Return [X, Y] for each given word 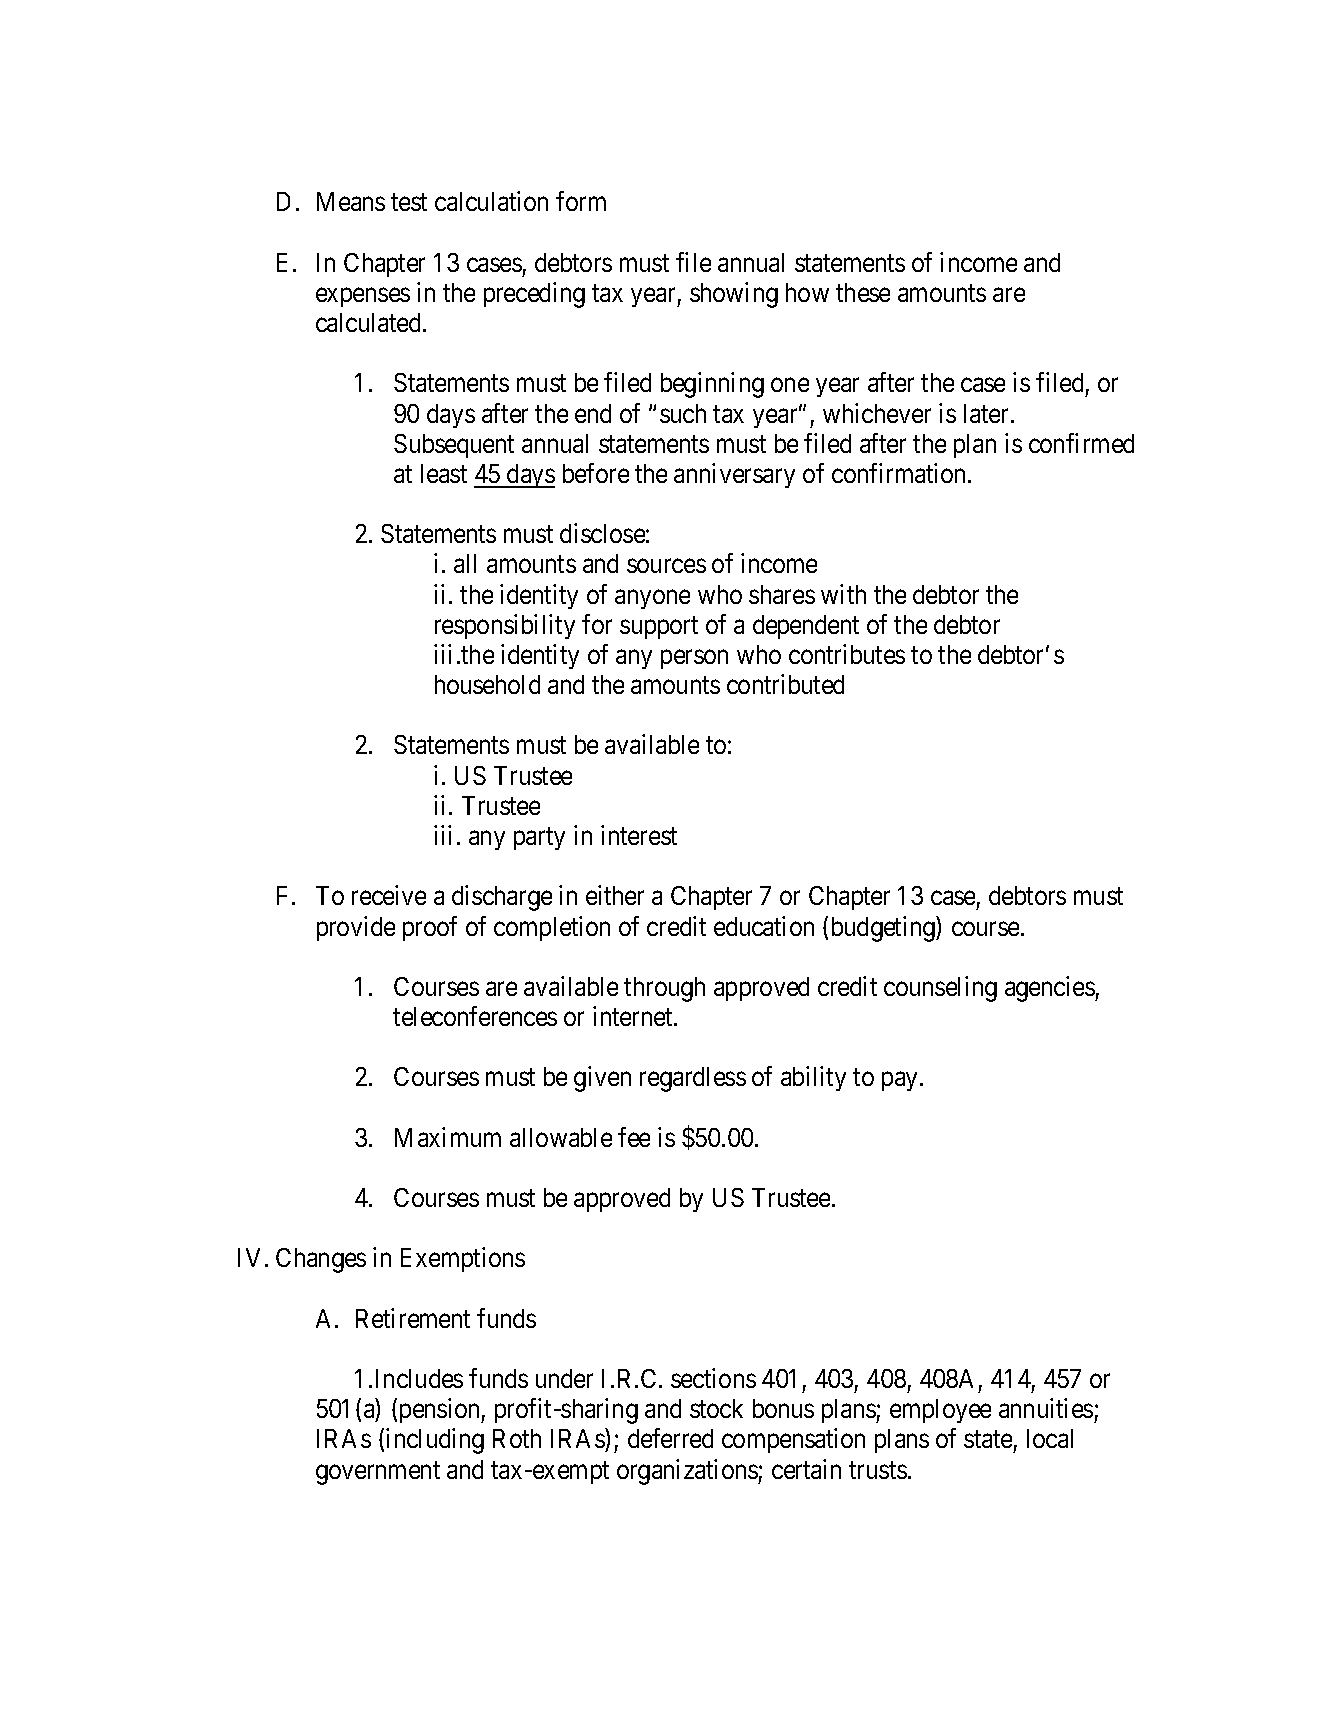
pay [901, 1081]
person [694, 659]
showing [734, 295]
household [487, 684]
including [435, 1441]
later [988, 413]
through [664, 989]
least [444, 473]
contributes [847, 654]
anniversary [734, 475]
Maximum [448, 1137]
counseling [940, 989]
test [409, 202]
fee [634, 1137]
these [863, 292]
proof [430, 928]
